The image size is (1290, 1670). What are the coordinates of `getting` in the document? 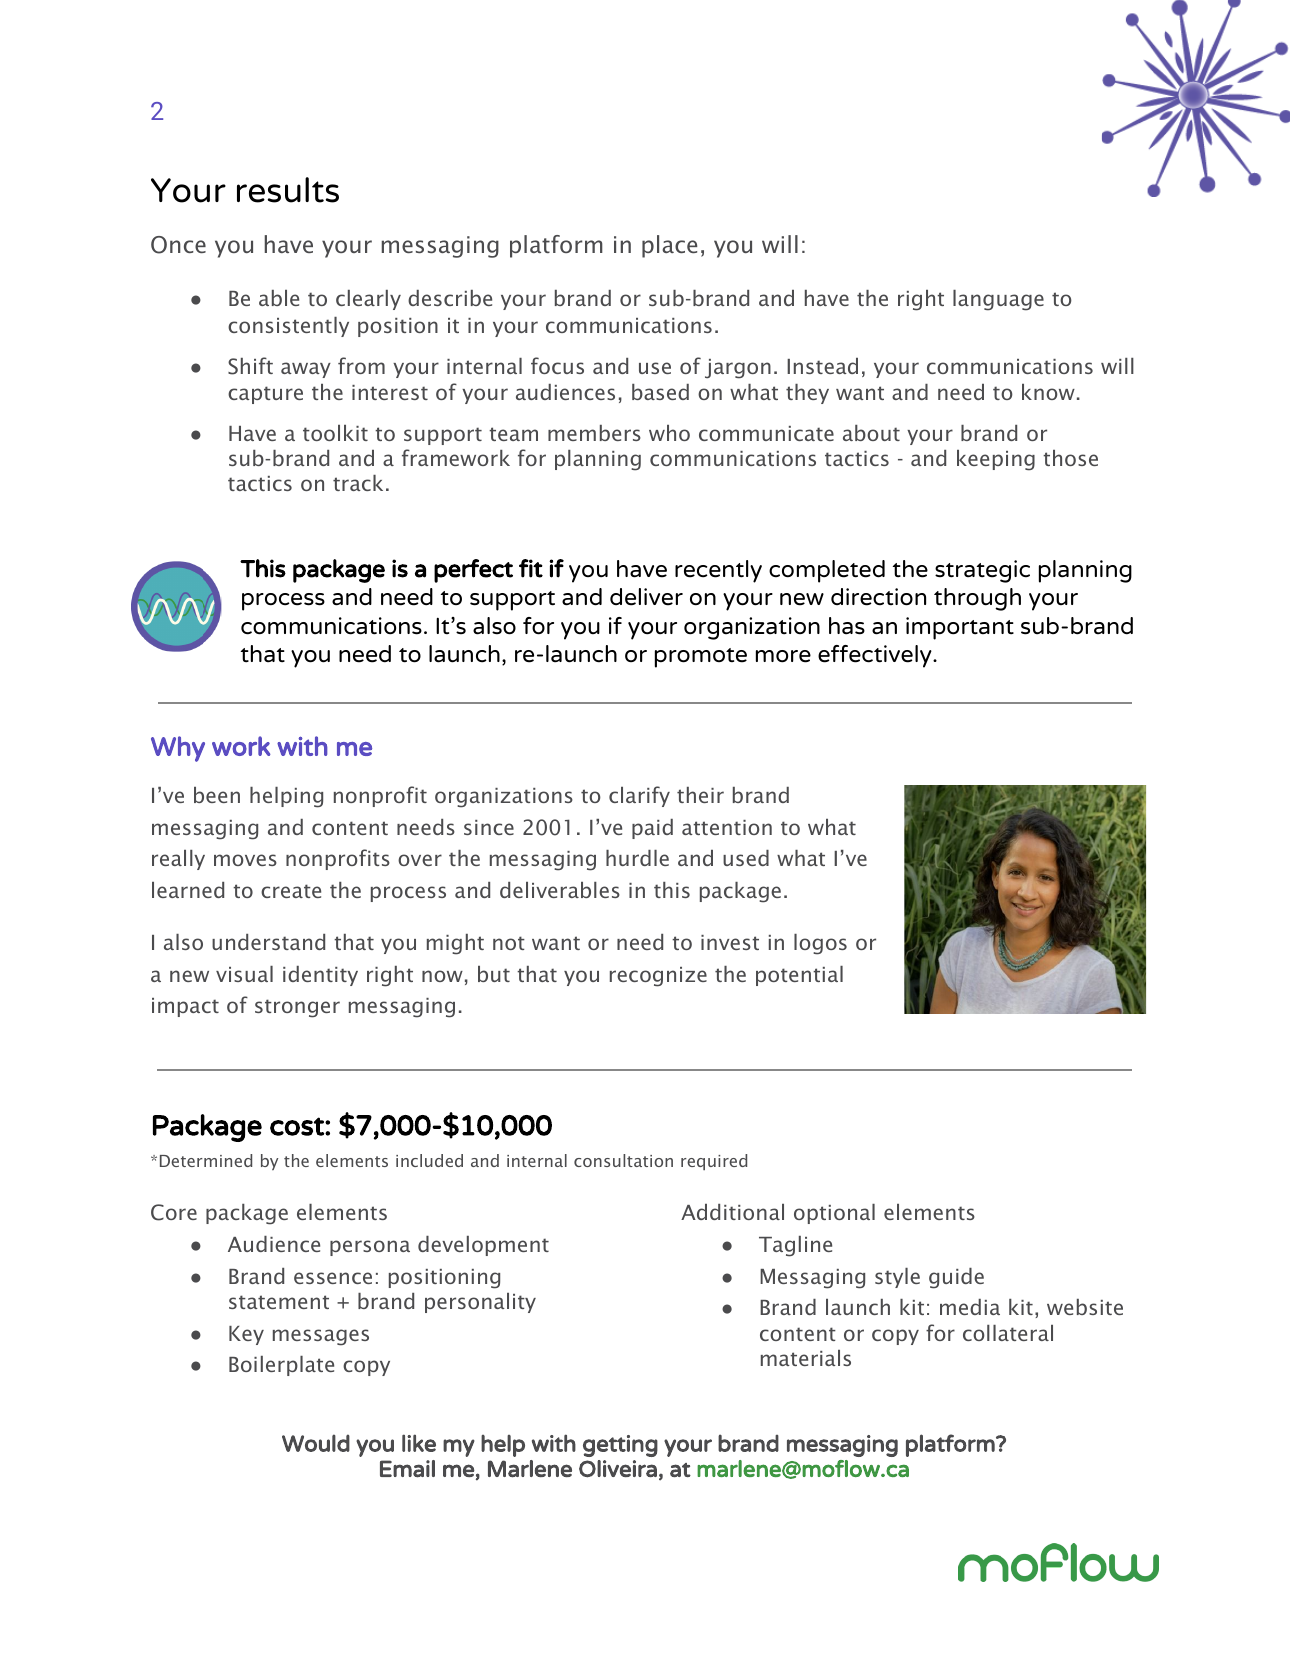 It's located at (620, 1446).
